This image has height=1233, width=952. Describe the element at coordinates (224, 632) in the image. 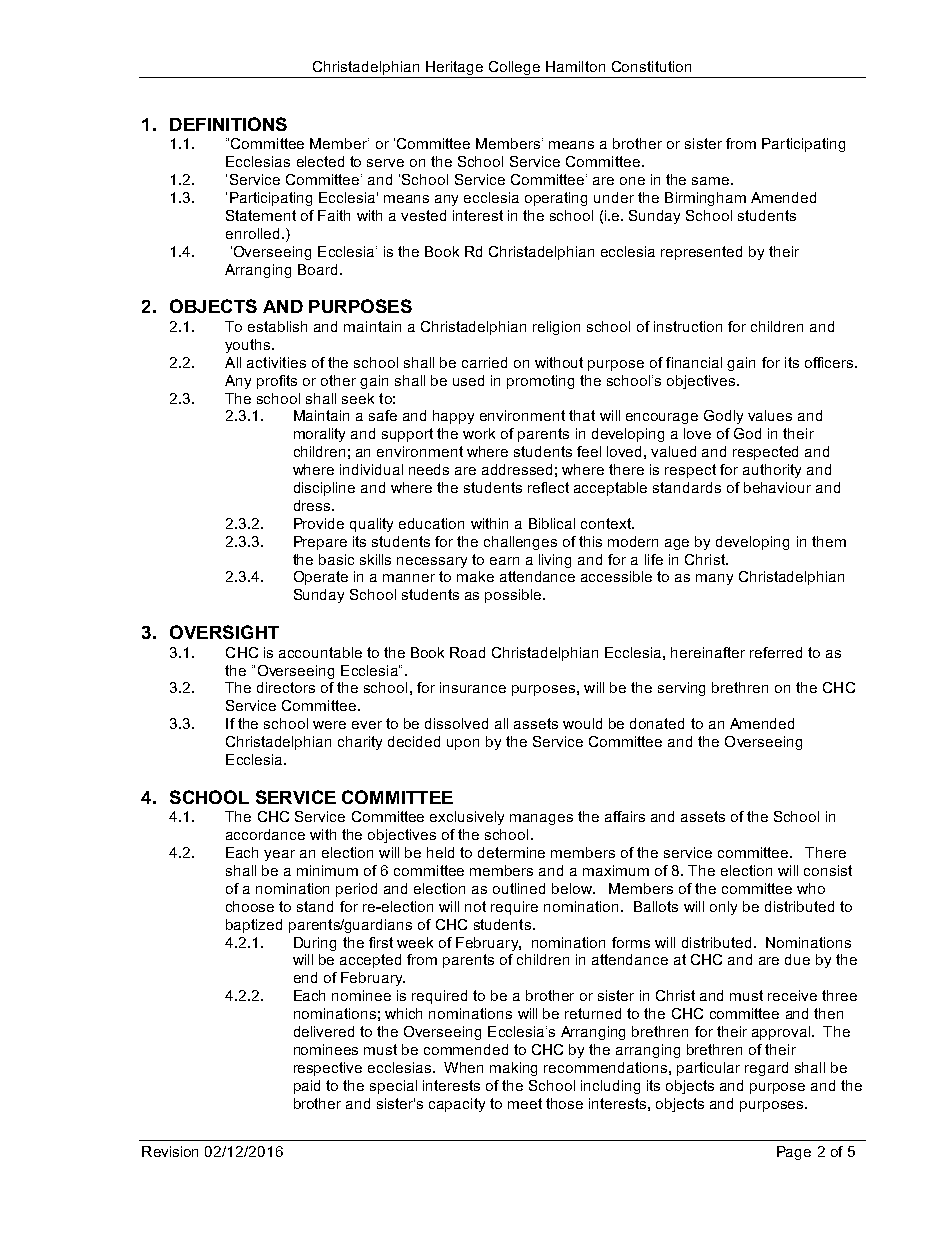

I see `OVERSIGHT` at that location.
